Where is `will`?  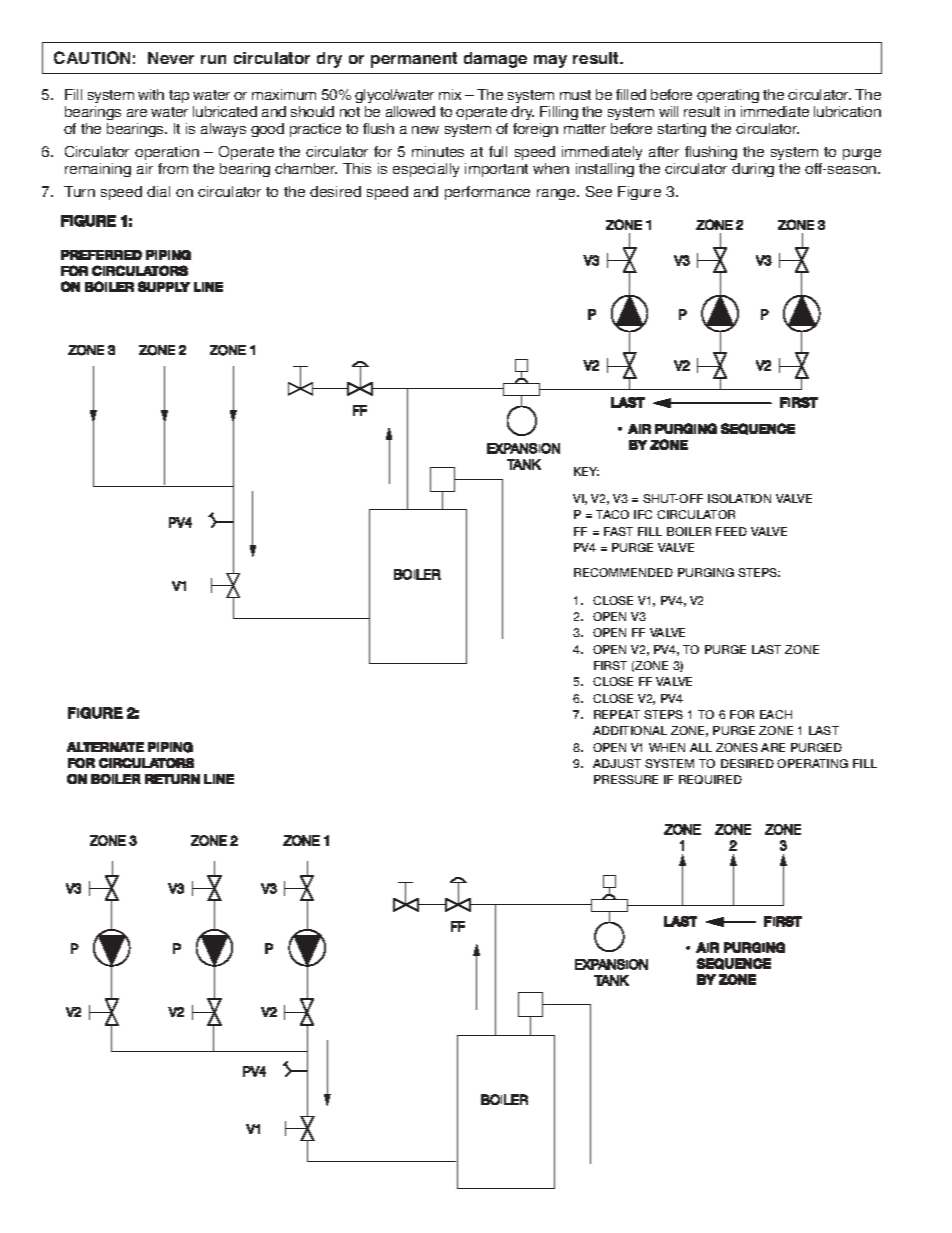
will is located at coordinates (668, 111).
